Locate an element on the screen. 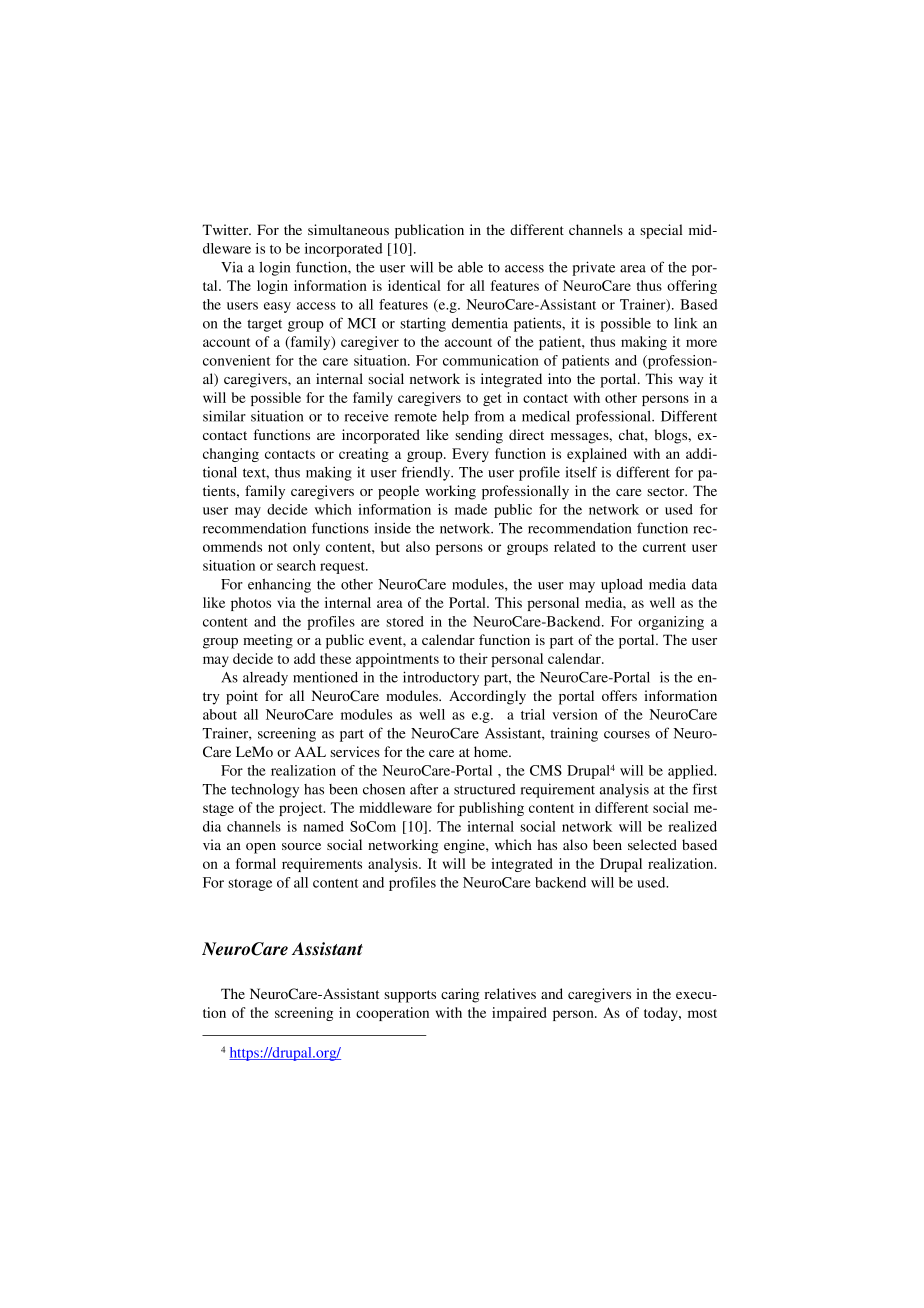  offers is located at coordinates (619, 695).
